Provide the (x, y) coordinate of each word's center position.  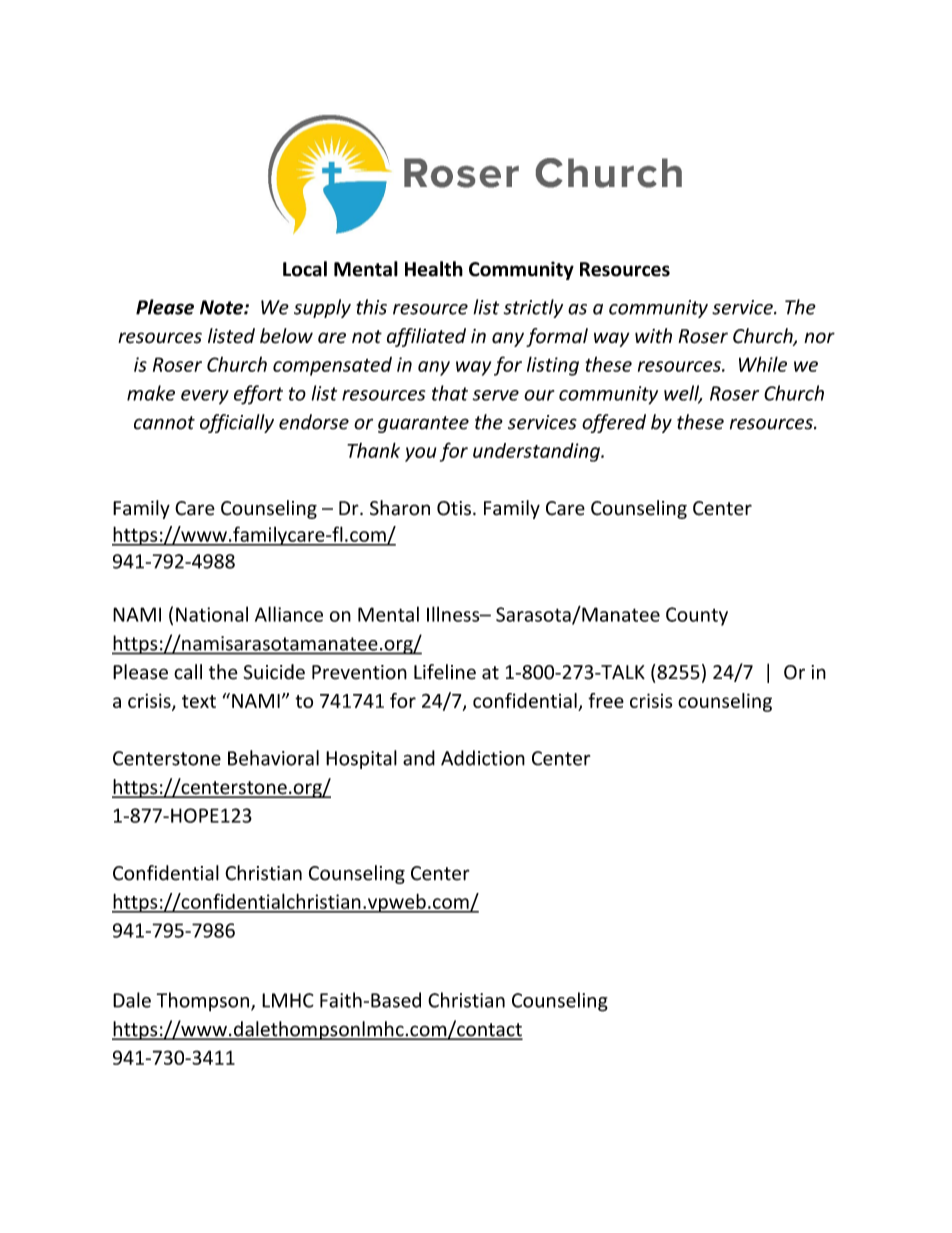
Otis (454, 508)
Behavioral (273, 758)
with (653, 336)
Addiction (483, 758)
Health (434, 269)
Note (222, 307)
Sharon (400, 508)
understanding (537, 452)
